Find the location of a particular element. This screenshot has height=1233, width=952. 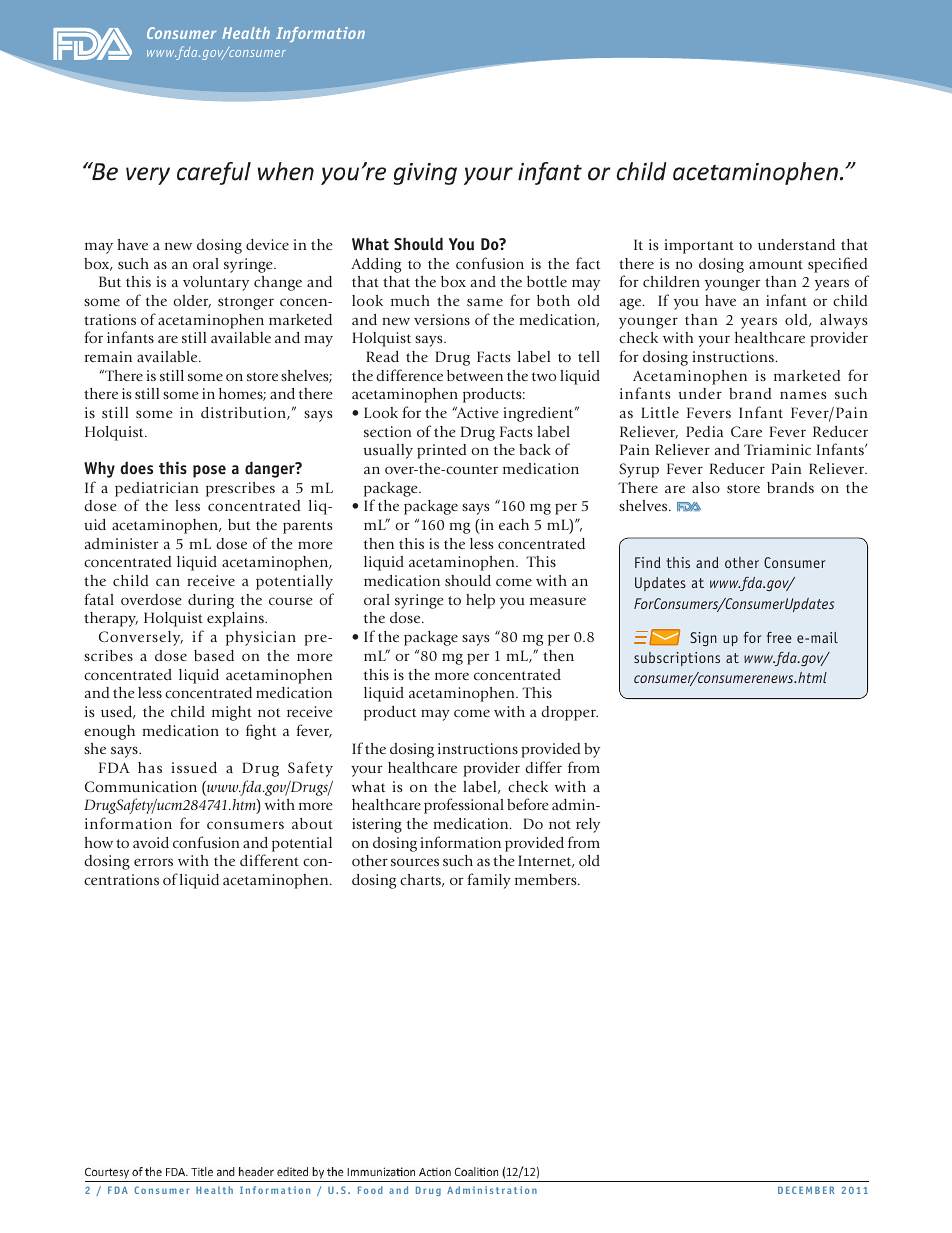

same is located at coordinates (485, 302).
